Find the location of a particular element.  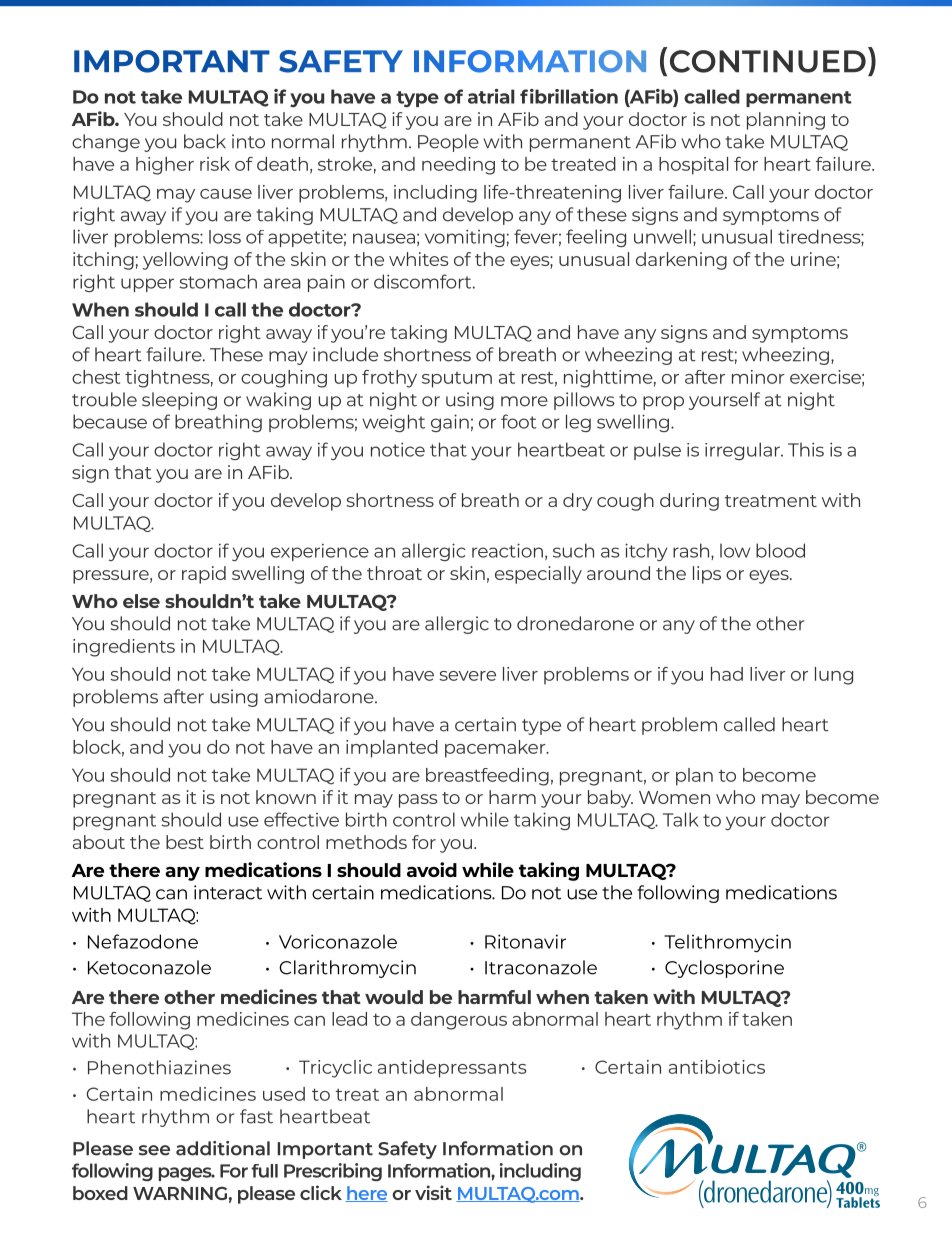

breastfeeding is located at coordinates (487, 777).
